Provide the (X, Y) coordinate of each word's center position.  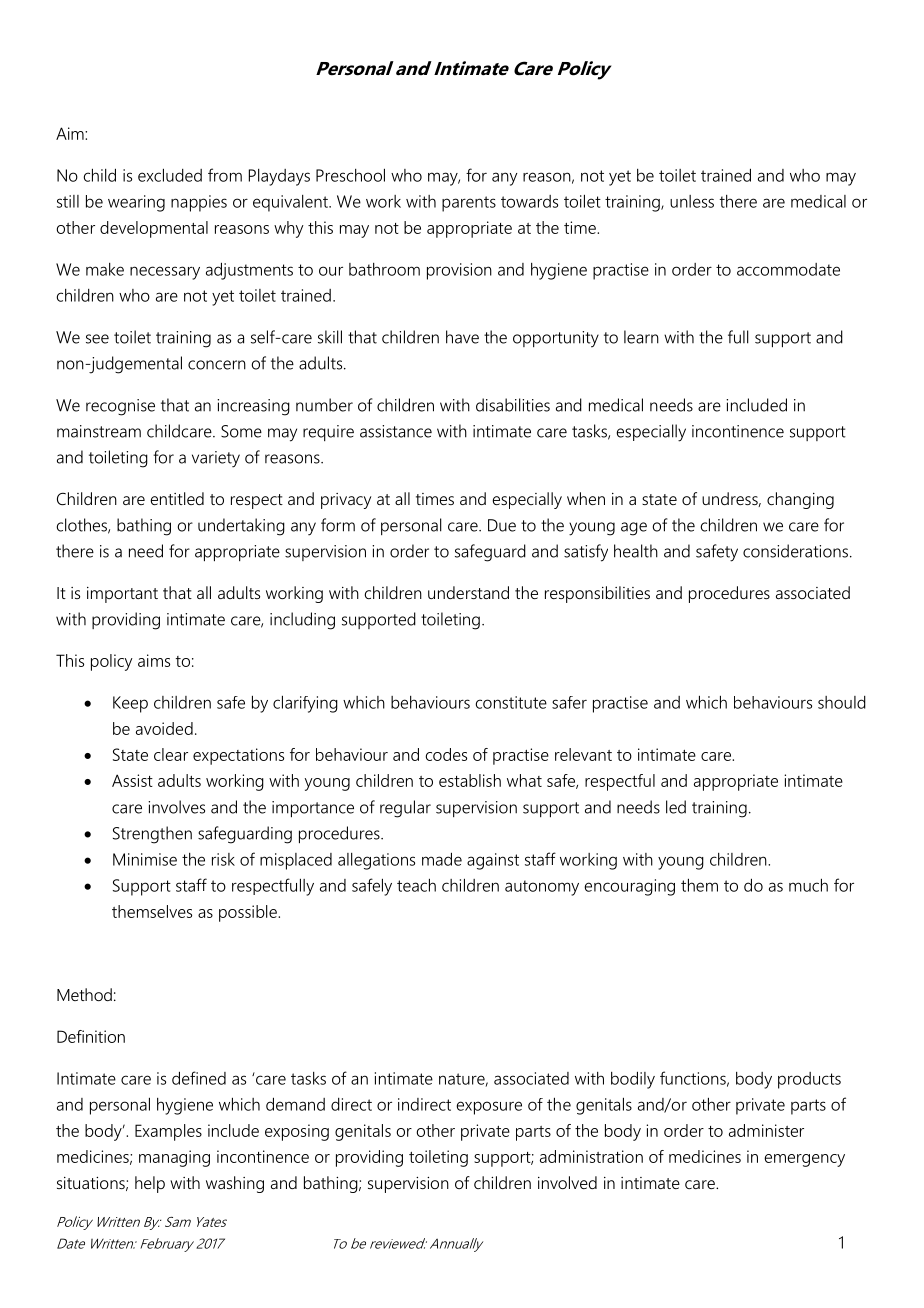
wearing (136, 203)
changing (800, 500)
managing (174, 1158)
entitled (177, 498)
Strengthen (152, 835)
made (442, 859)
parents (469, 204)
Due (502, 525)
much (808, 885)
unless (692, 201)
